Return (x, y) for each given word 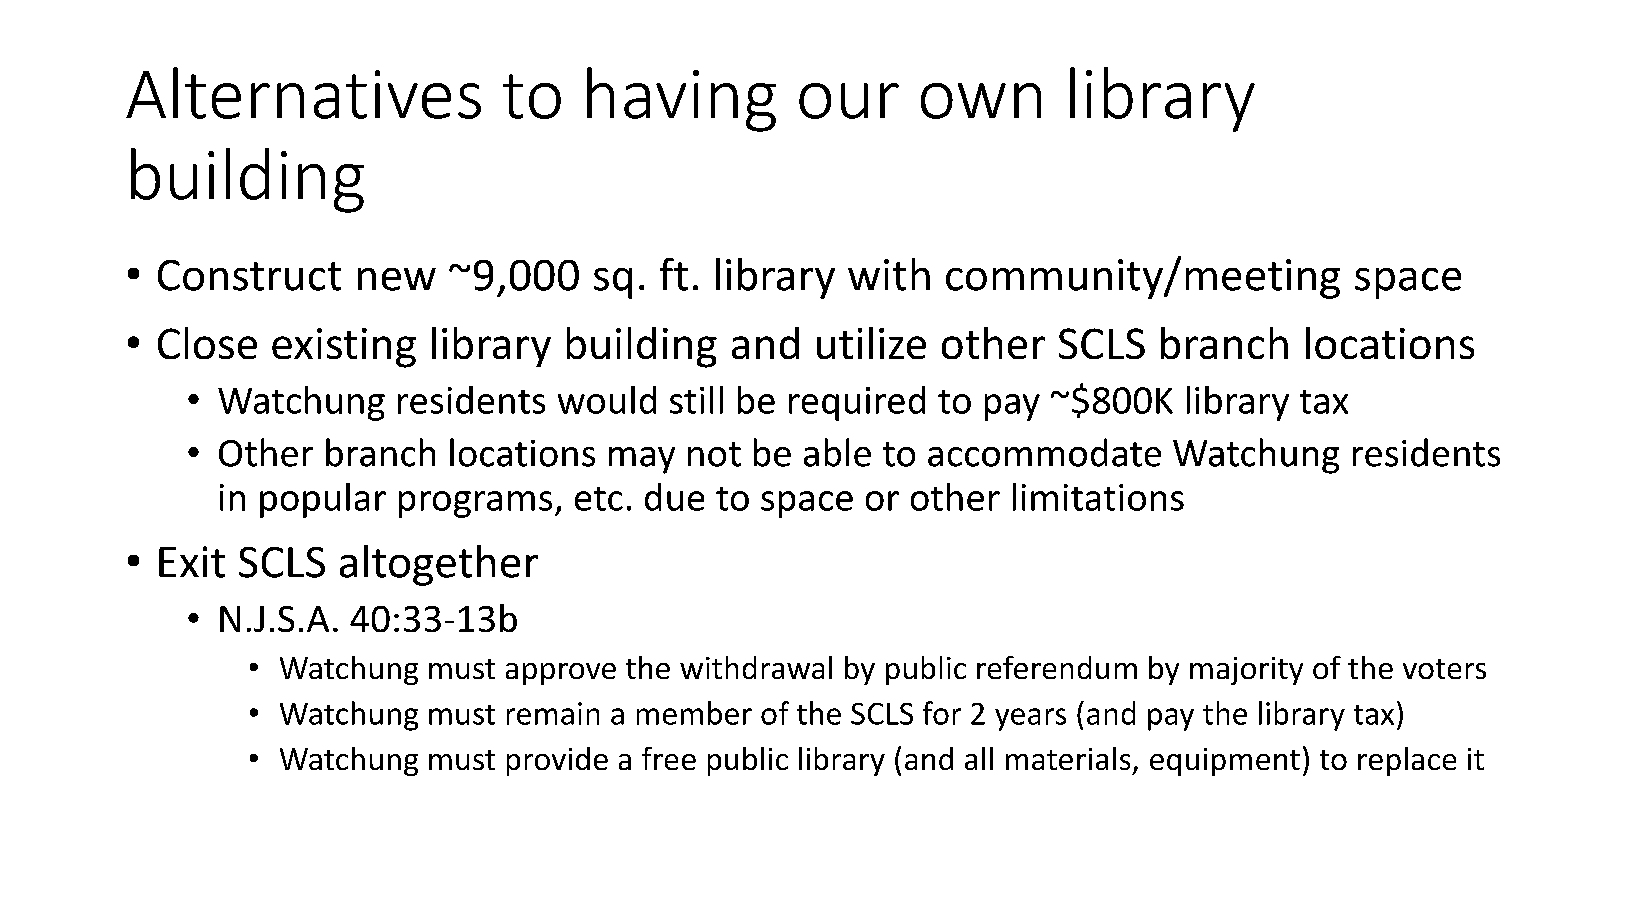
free (669, 758)
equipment (1225, 762)
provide (557, 761)
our (849, 101)
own (981, 101)
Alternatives (303, 93)
